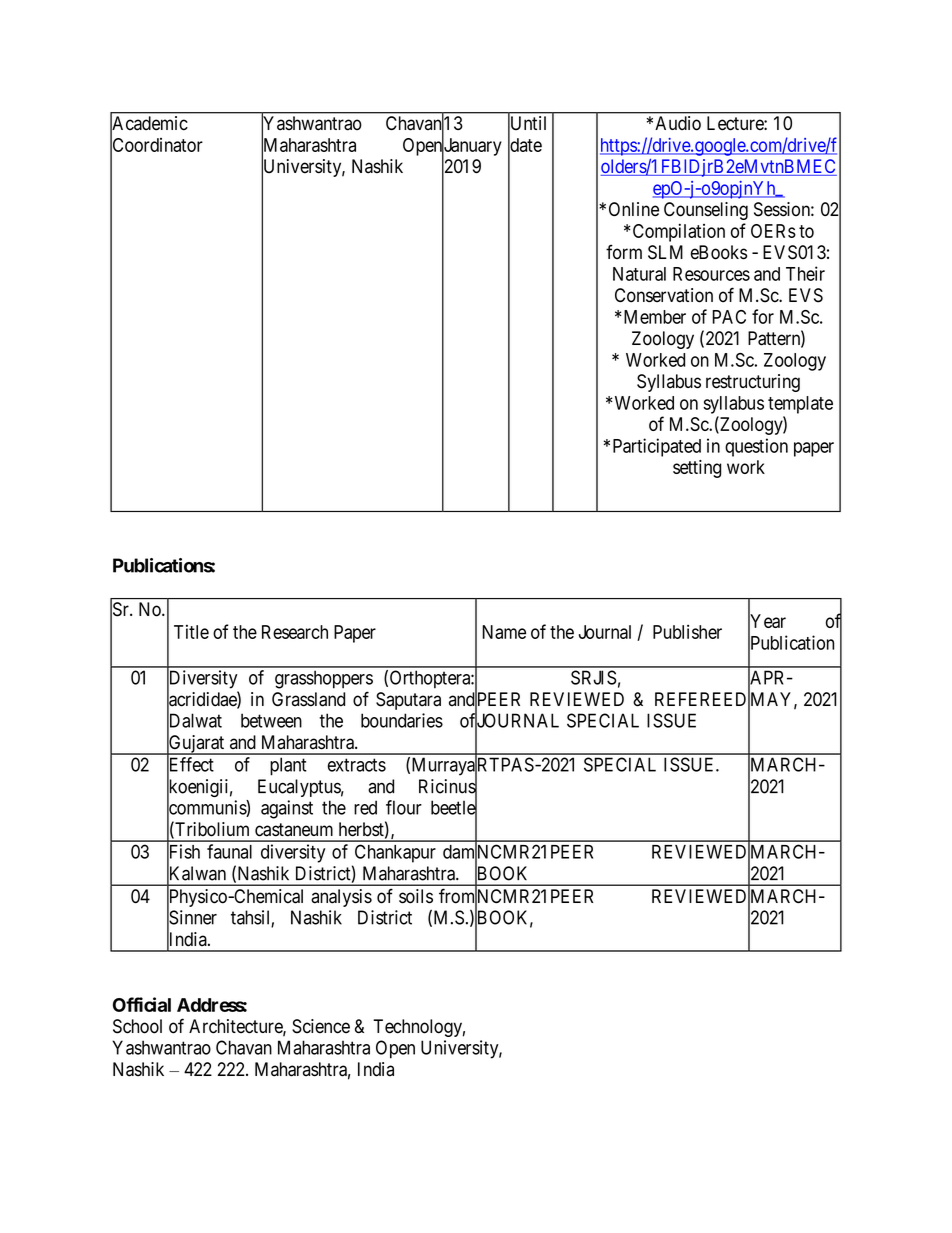 The image size is (952, 1233). What do you see at coordinates (687, 632) in the screenshot?
I see `Publisher` at bounding box center [687, 632].
